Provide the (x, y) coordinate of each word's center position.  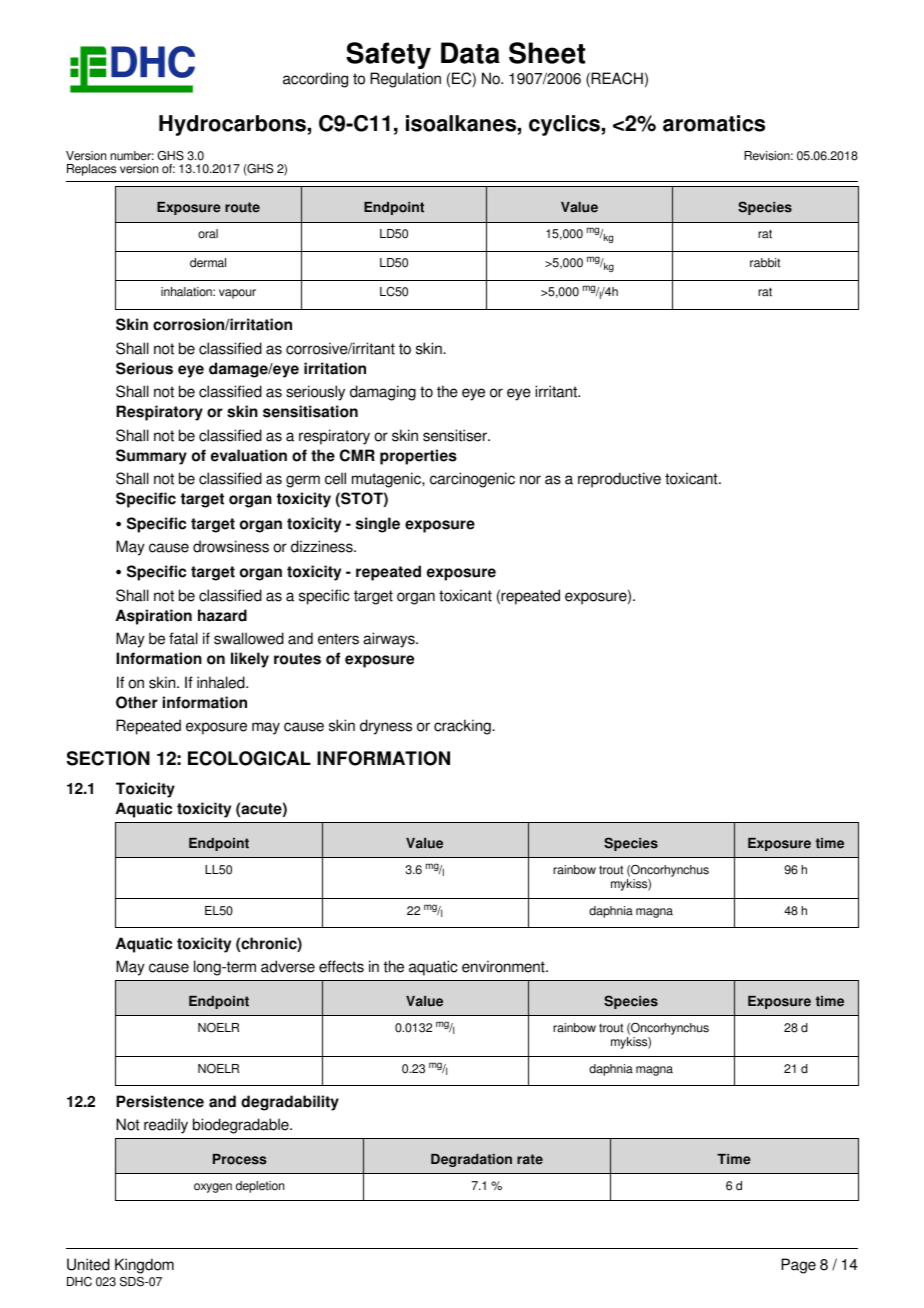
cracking (463, 727)
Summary (151, 457)
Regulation (405, 80)
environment (504, 966)
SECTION (108, 758)
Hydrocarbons (232, 125)
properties (418, 457)
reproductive (619, 480)
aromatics (714, 123)
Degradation (471, 1160)
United (88, 1264)
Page (798, 1266)
